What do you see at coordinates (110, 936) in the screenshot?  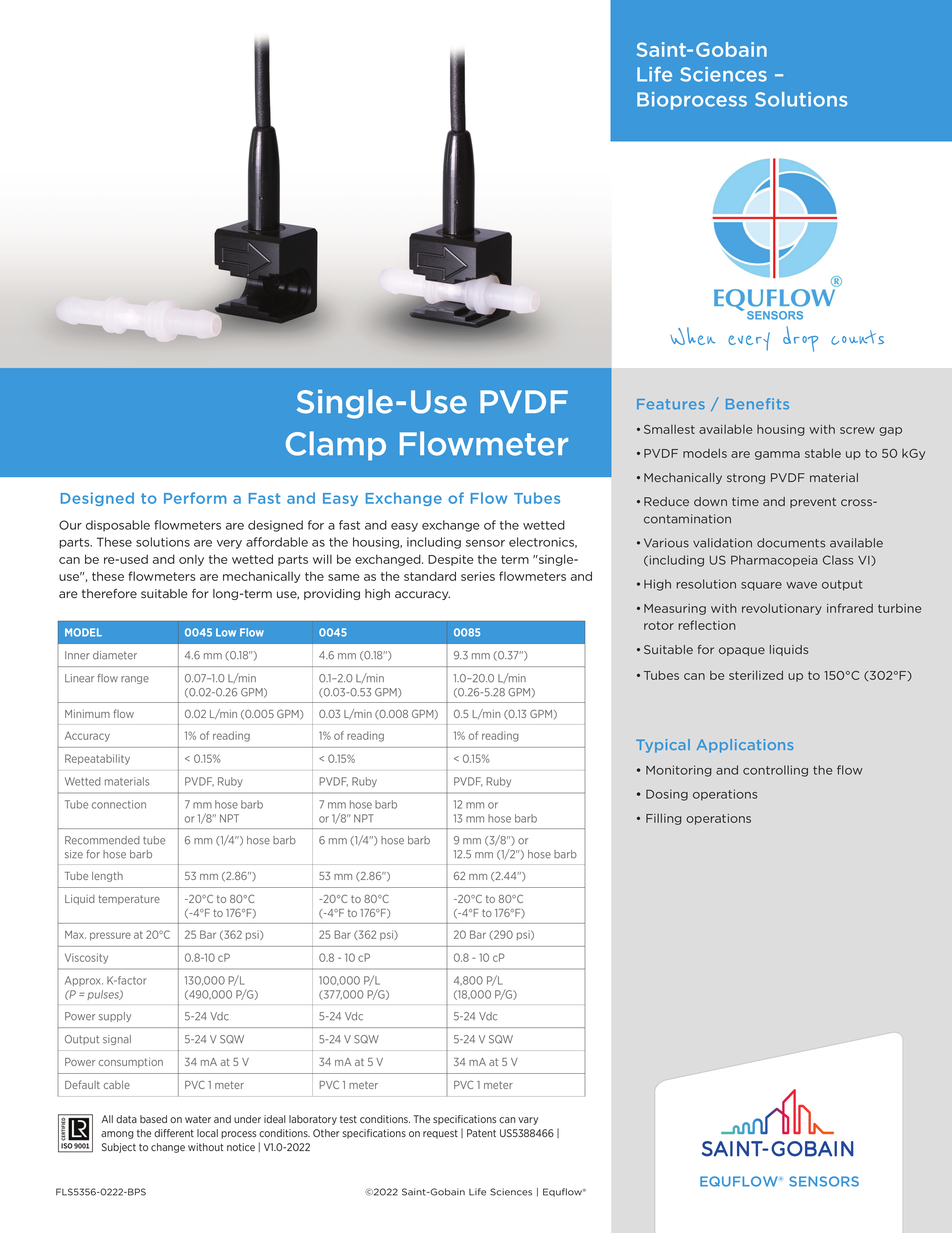 I see `pressure` at bounding box center [110, 936].
